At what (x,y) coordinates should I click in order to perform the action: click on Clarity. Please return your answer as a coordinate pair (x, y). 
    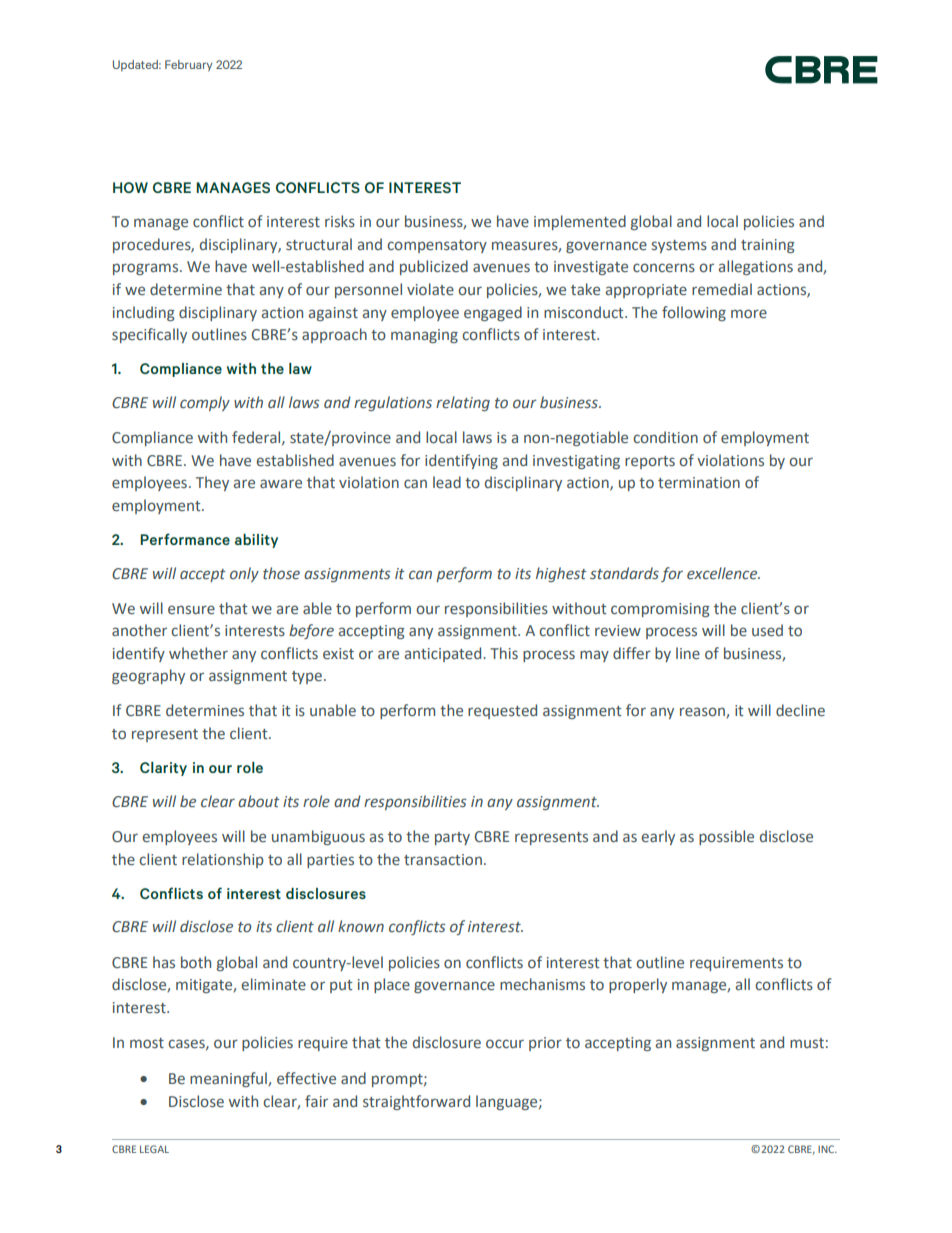
    Looking at the image, I should click on (163, 769).
